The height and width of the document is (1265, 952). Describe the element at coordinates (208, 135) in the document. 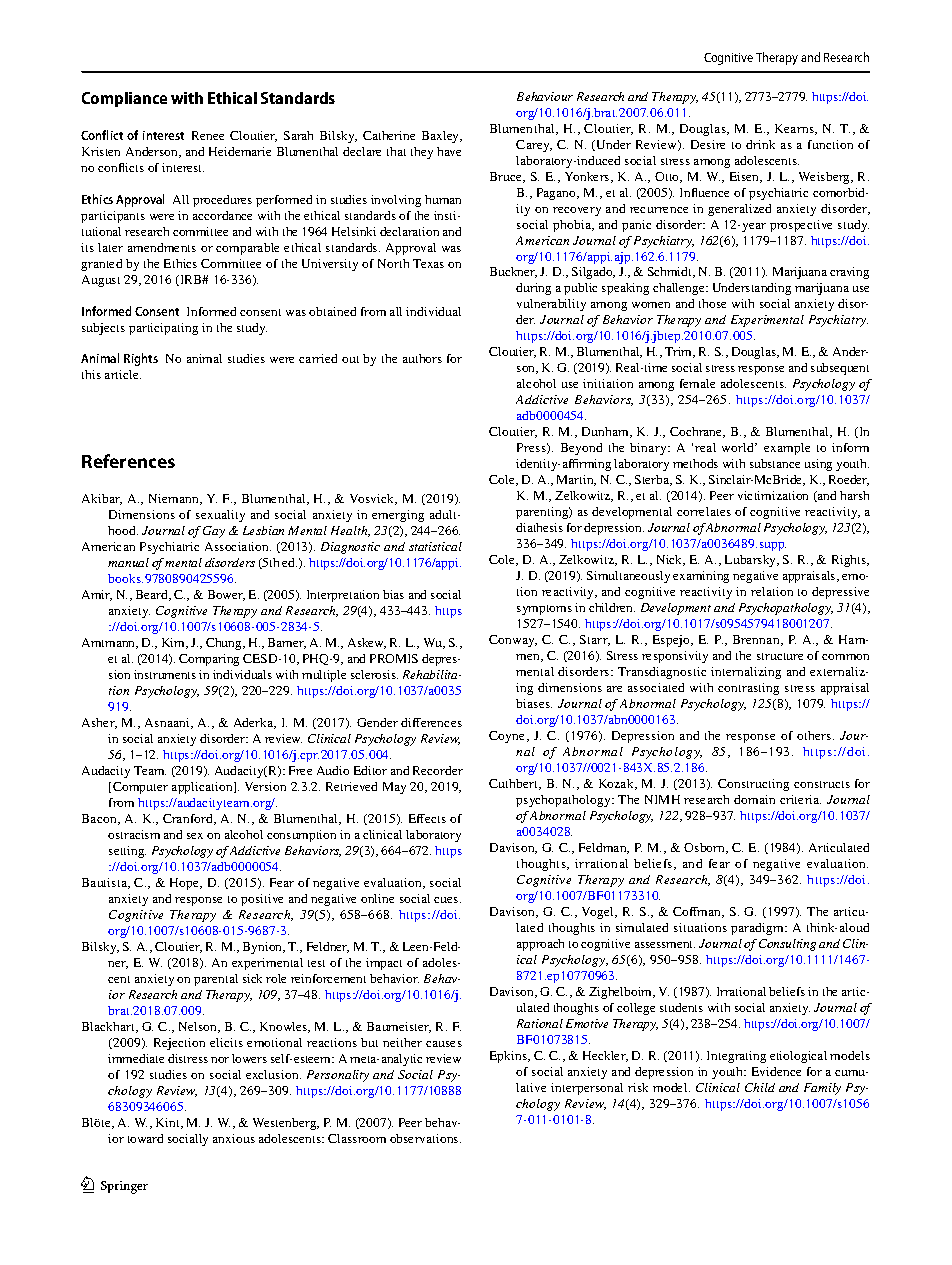

I see `Renee` at that location.
